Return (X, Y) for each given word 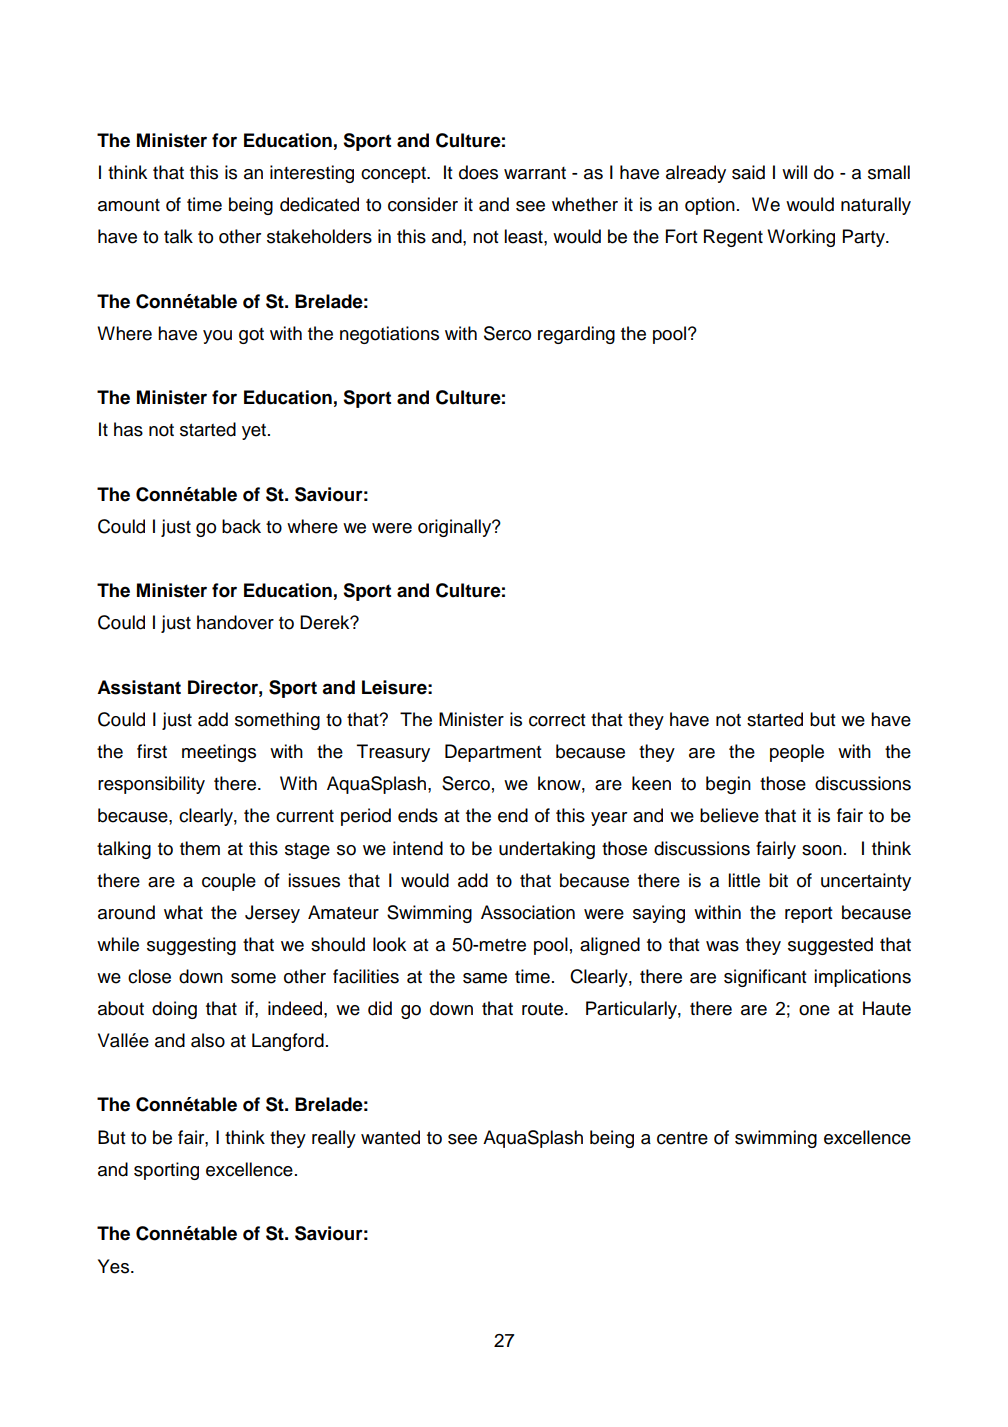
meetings (219, 753)
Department (493, 753)
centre (682, 1138)
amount (129, 205)
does (478, 172)
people (797, 753)
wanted (390, 1137)
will (794, 172)
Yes (113, 1266)
